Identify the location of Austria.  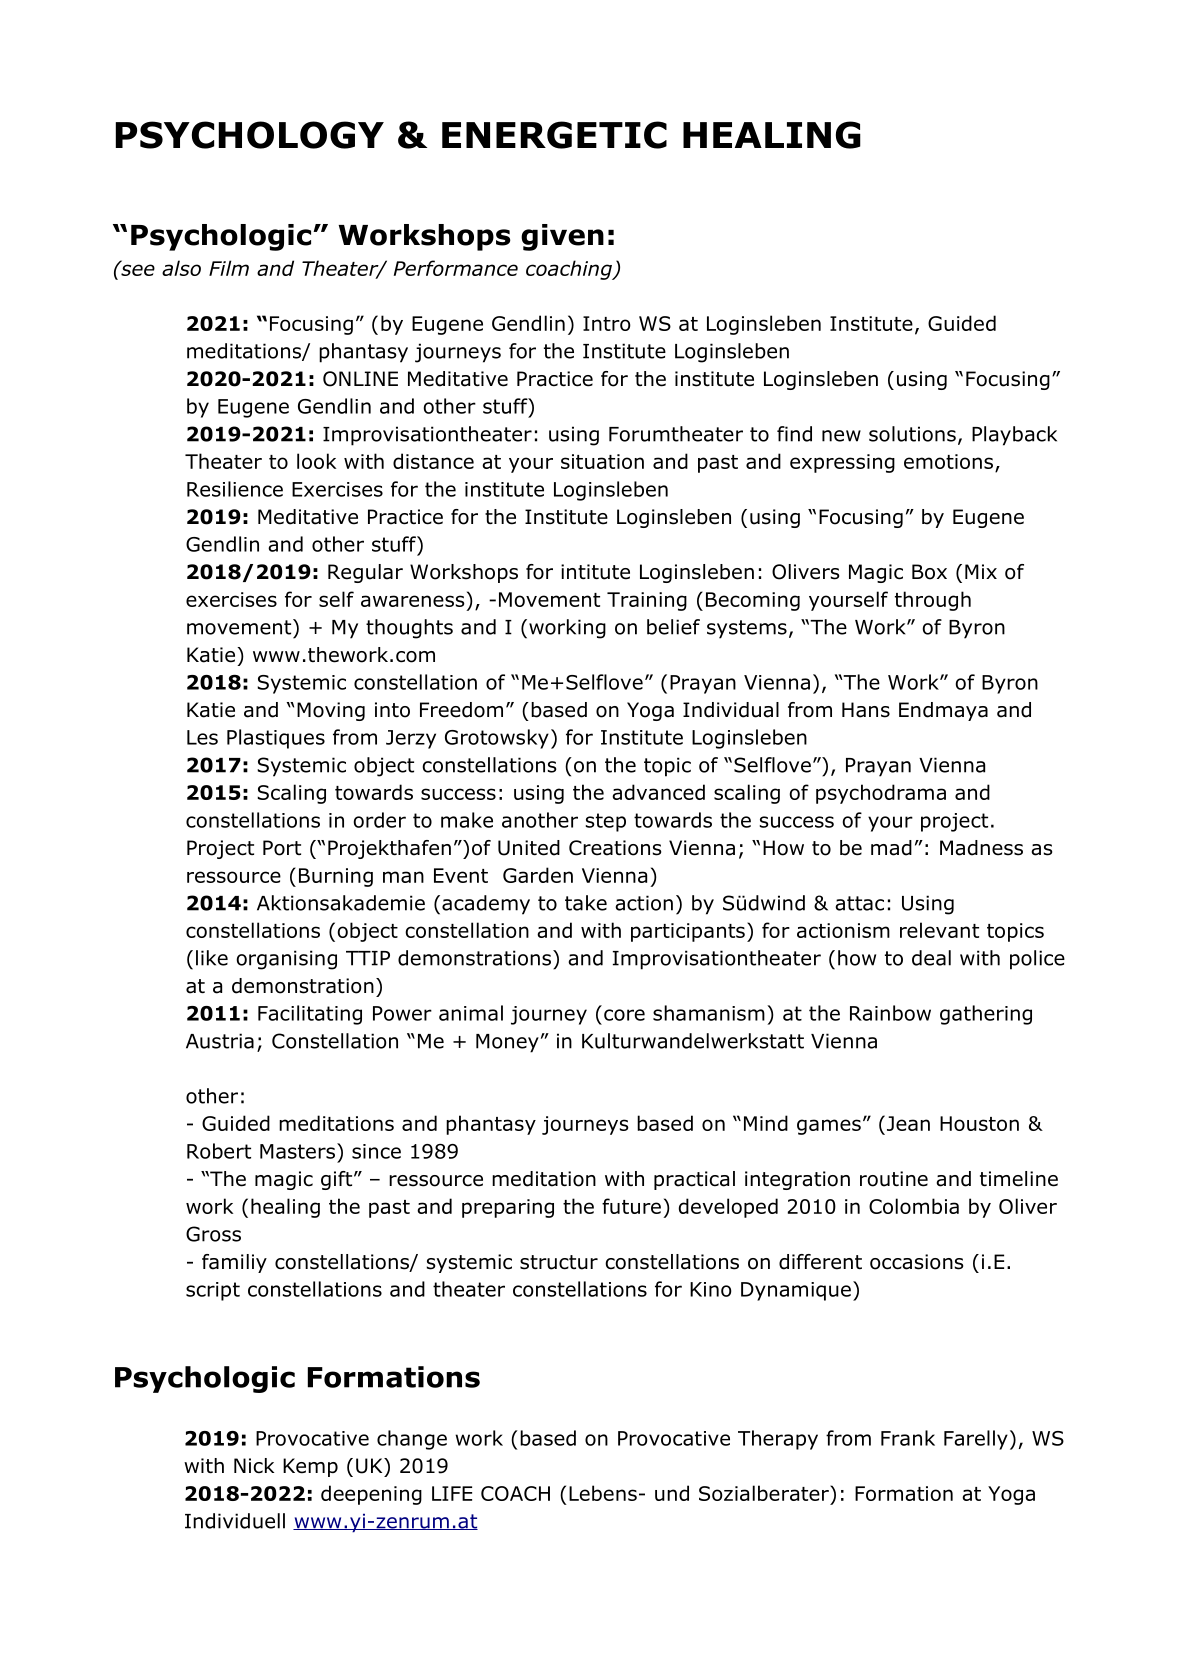
(220, 1041).
